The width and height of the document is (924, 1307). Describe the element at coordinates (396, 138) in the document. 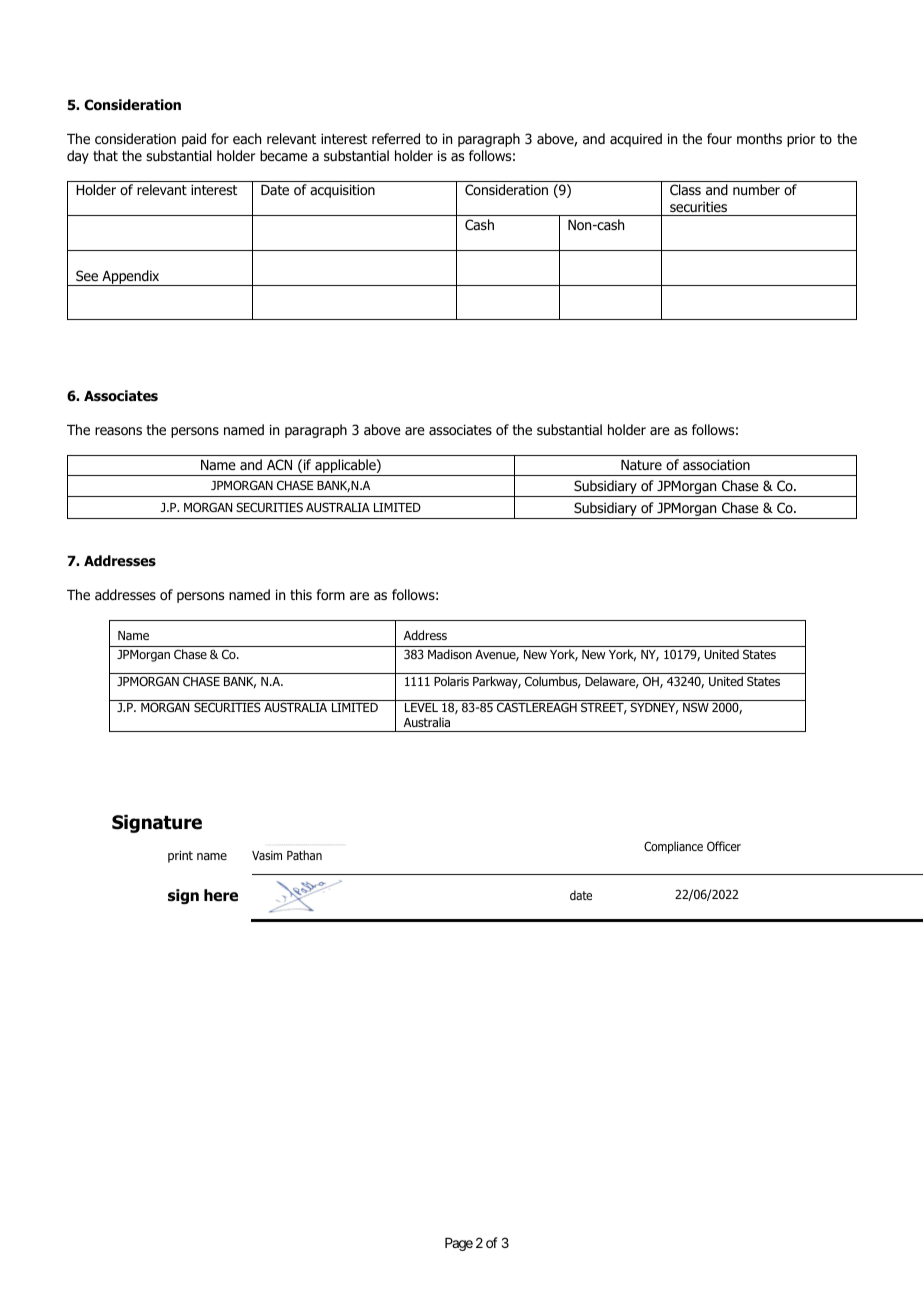

I see `referred` at that location.
